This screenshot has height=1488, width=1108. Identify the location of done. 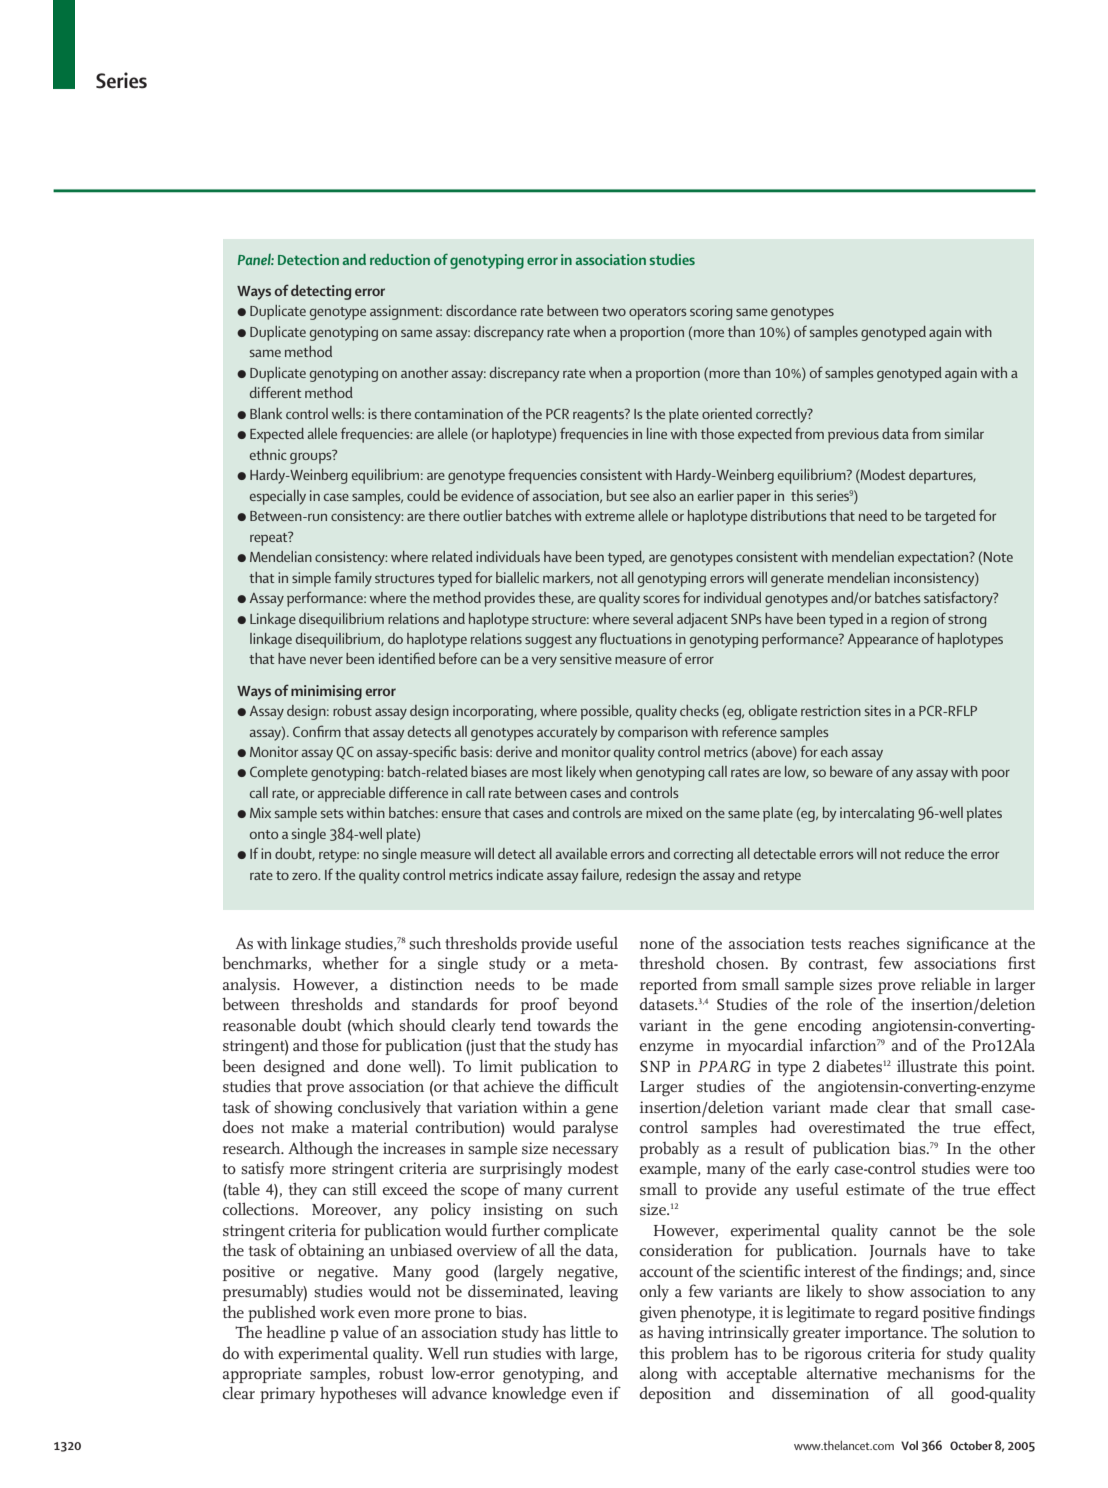
(384, 1065).
